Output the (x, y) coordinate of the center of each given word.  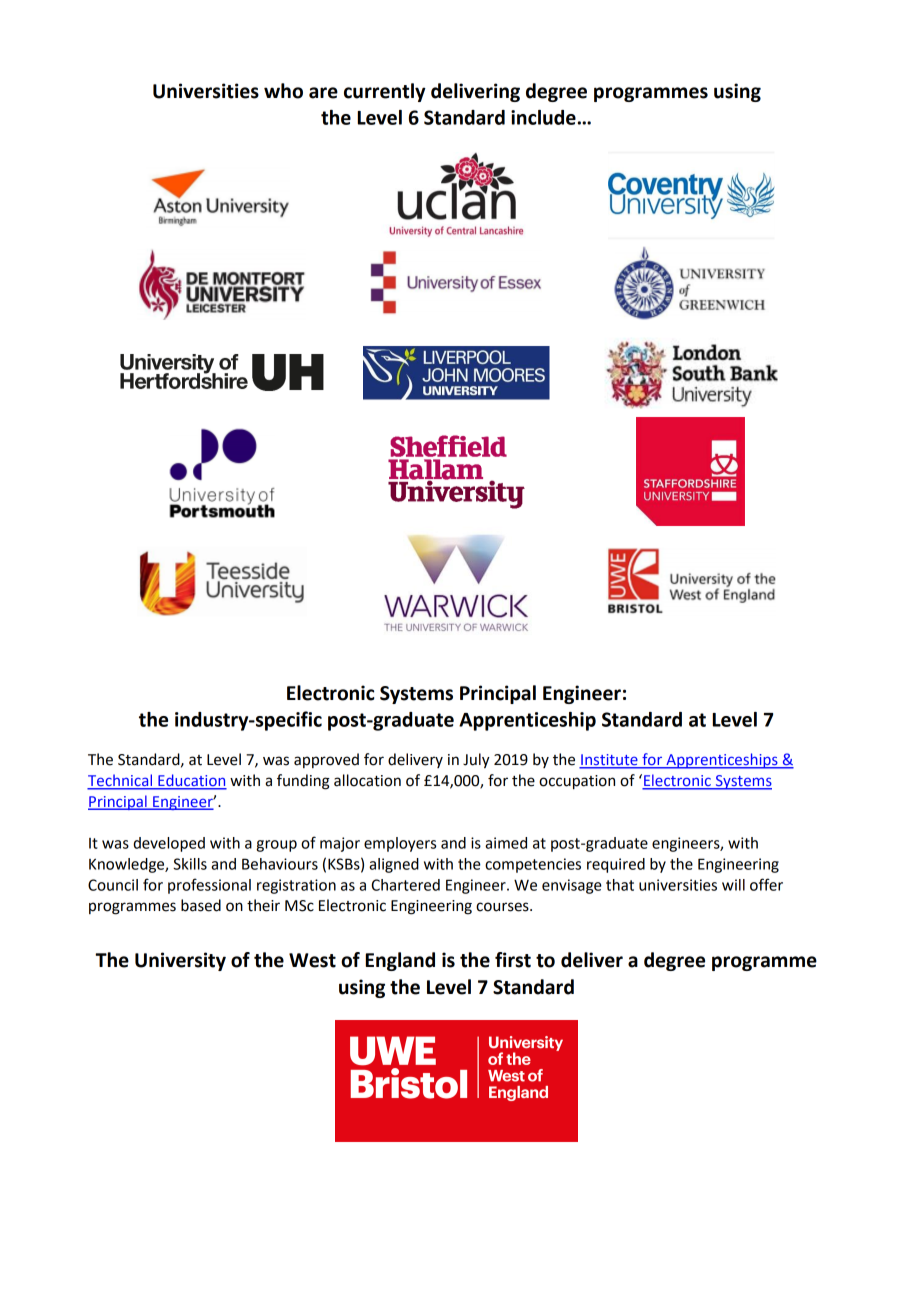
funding (303, 782)
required (616, 865)
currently (385, 92)
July (476, 761)
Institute (609, 761)
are (323, 93)
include (543, 117)
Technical (121, 781)
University (180, 961)
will (733, 885)
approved (326, 760)
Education (191, 781)
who (283, 91)
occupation (577, 782)
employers (400, 844)
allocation (367, 780)
